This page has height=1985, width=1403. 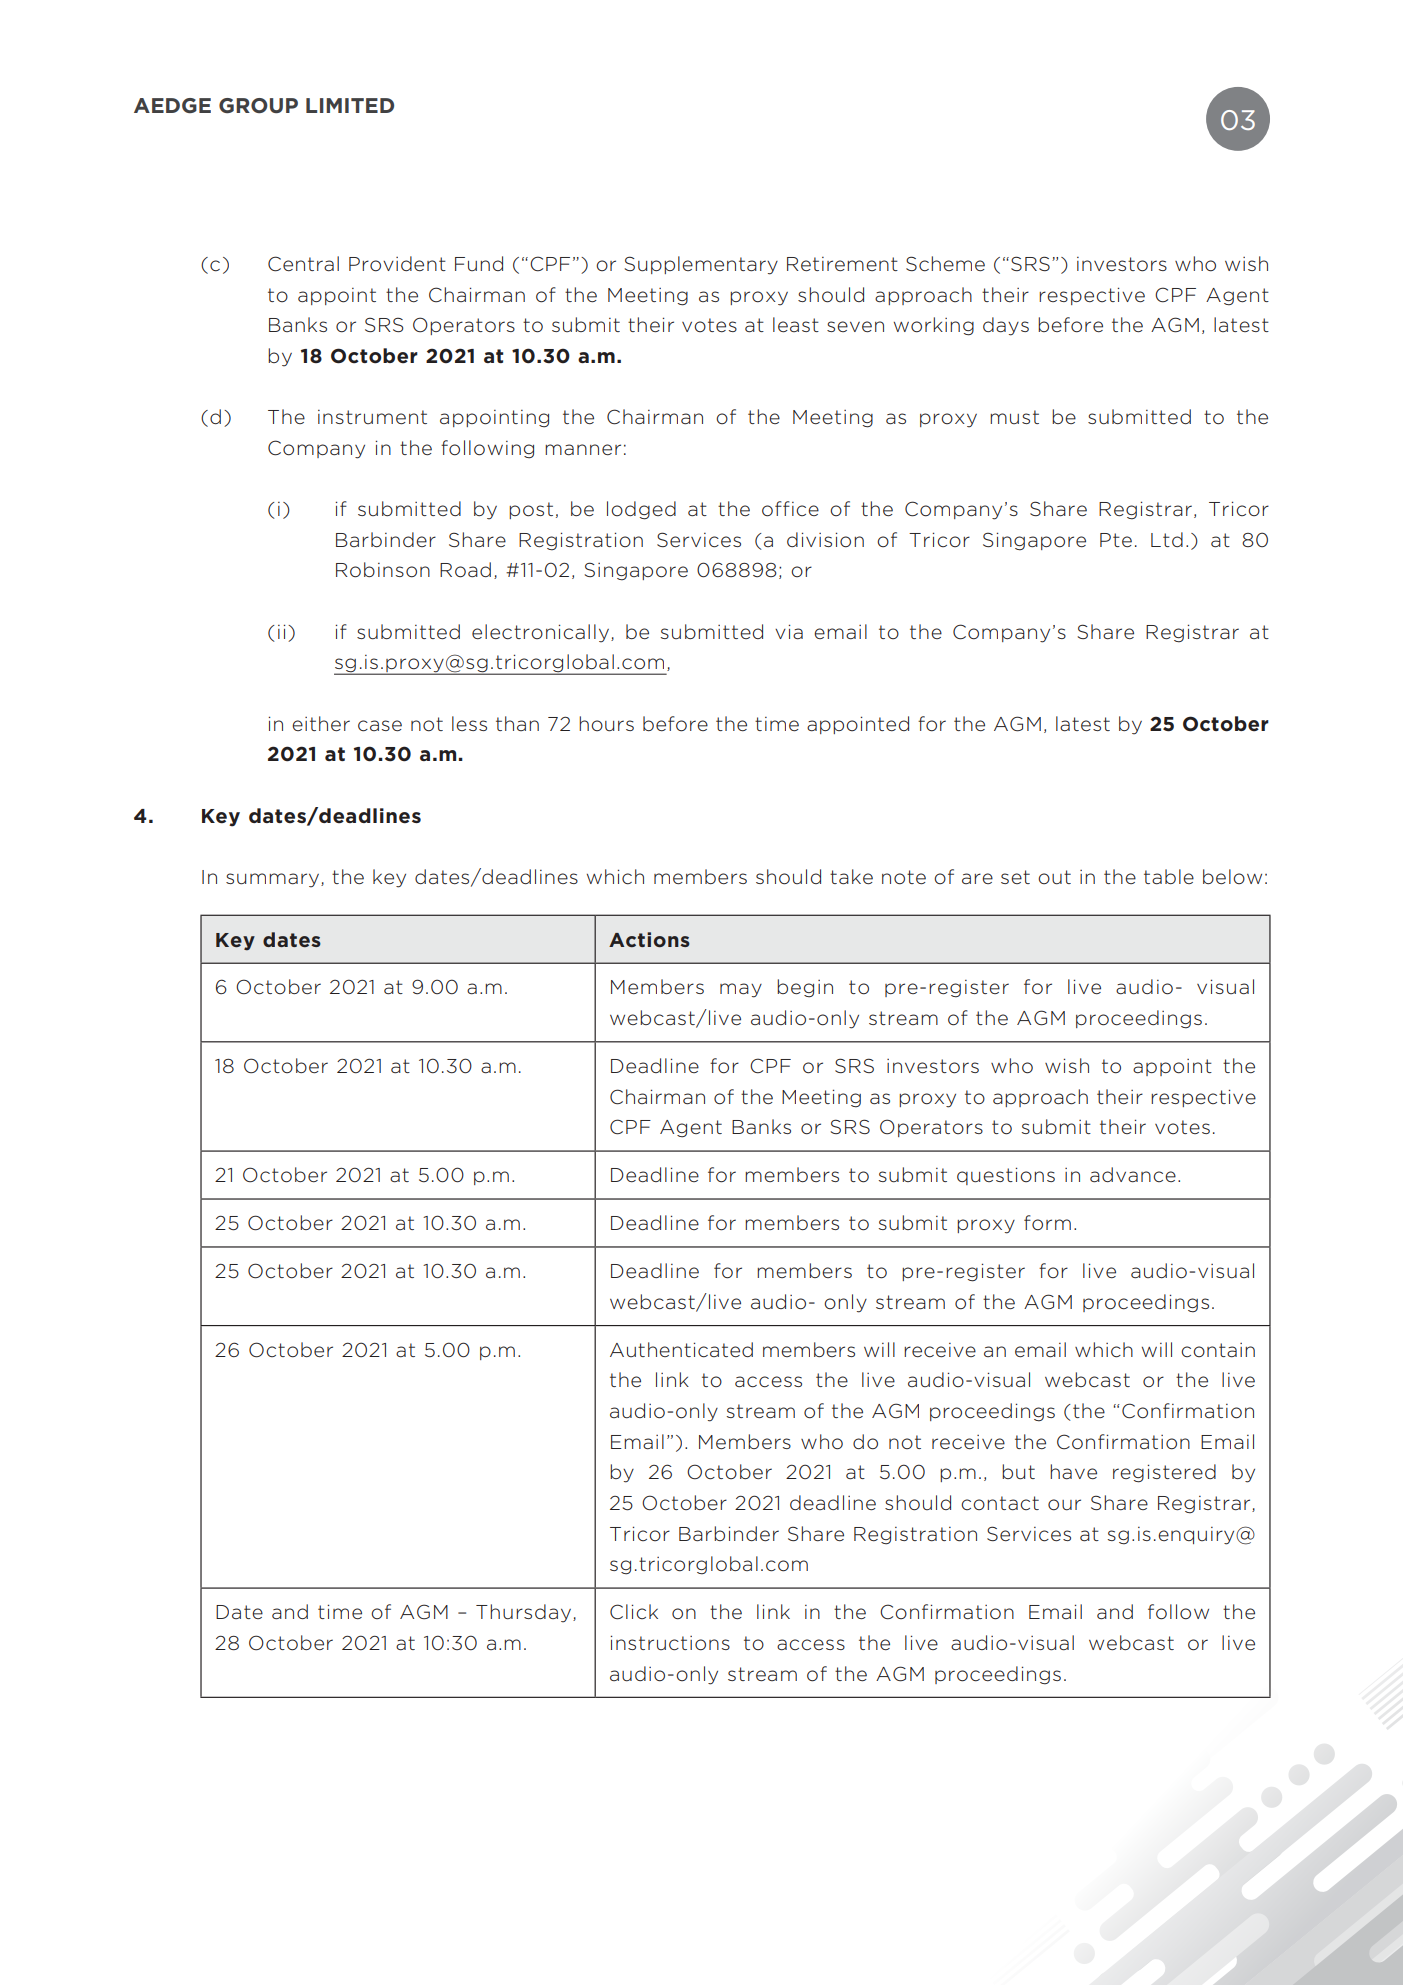 I want to click on may, so click(x=741, y=990).
